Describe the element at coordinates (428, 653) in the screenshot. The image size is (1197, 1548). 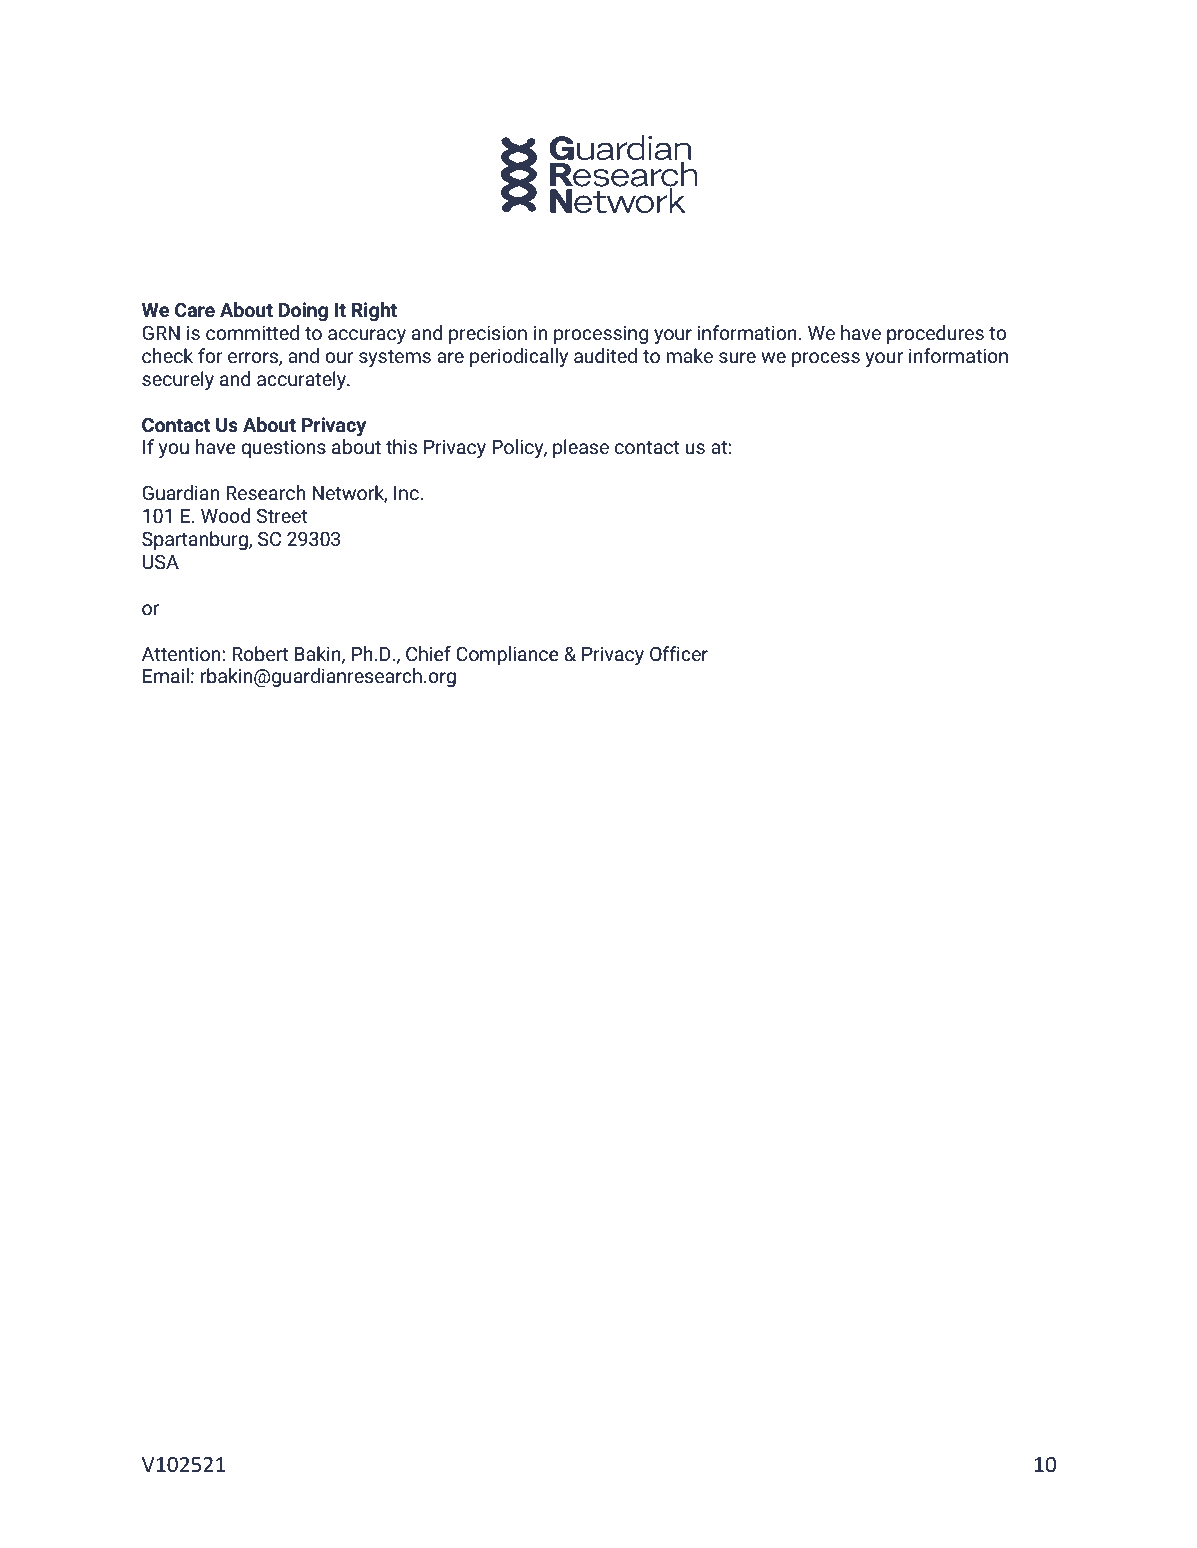
I see `Chief` at that location.
